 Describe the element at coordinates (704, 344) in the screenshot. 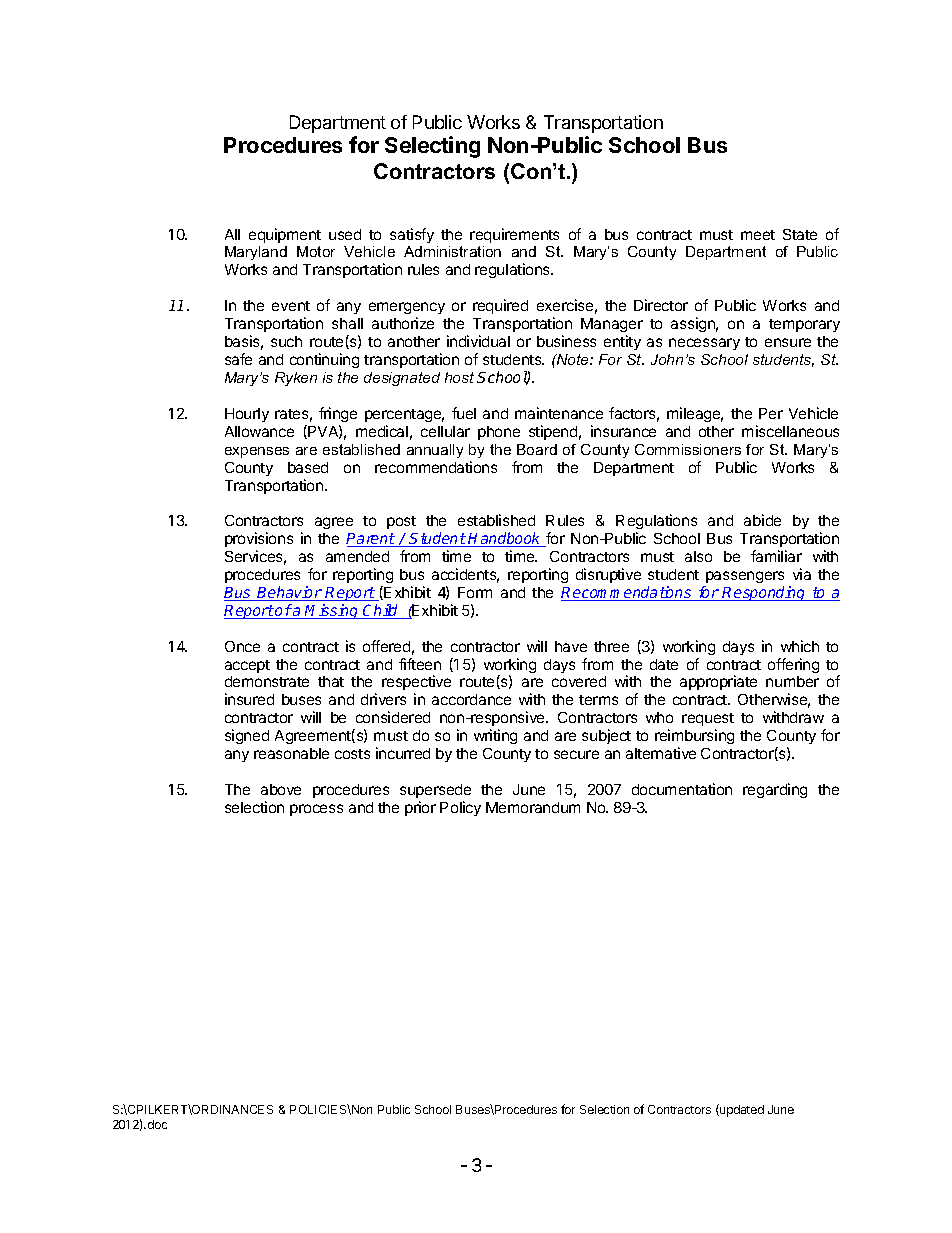

I see `necessary` at that location.
